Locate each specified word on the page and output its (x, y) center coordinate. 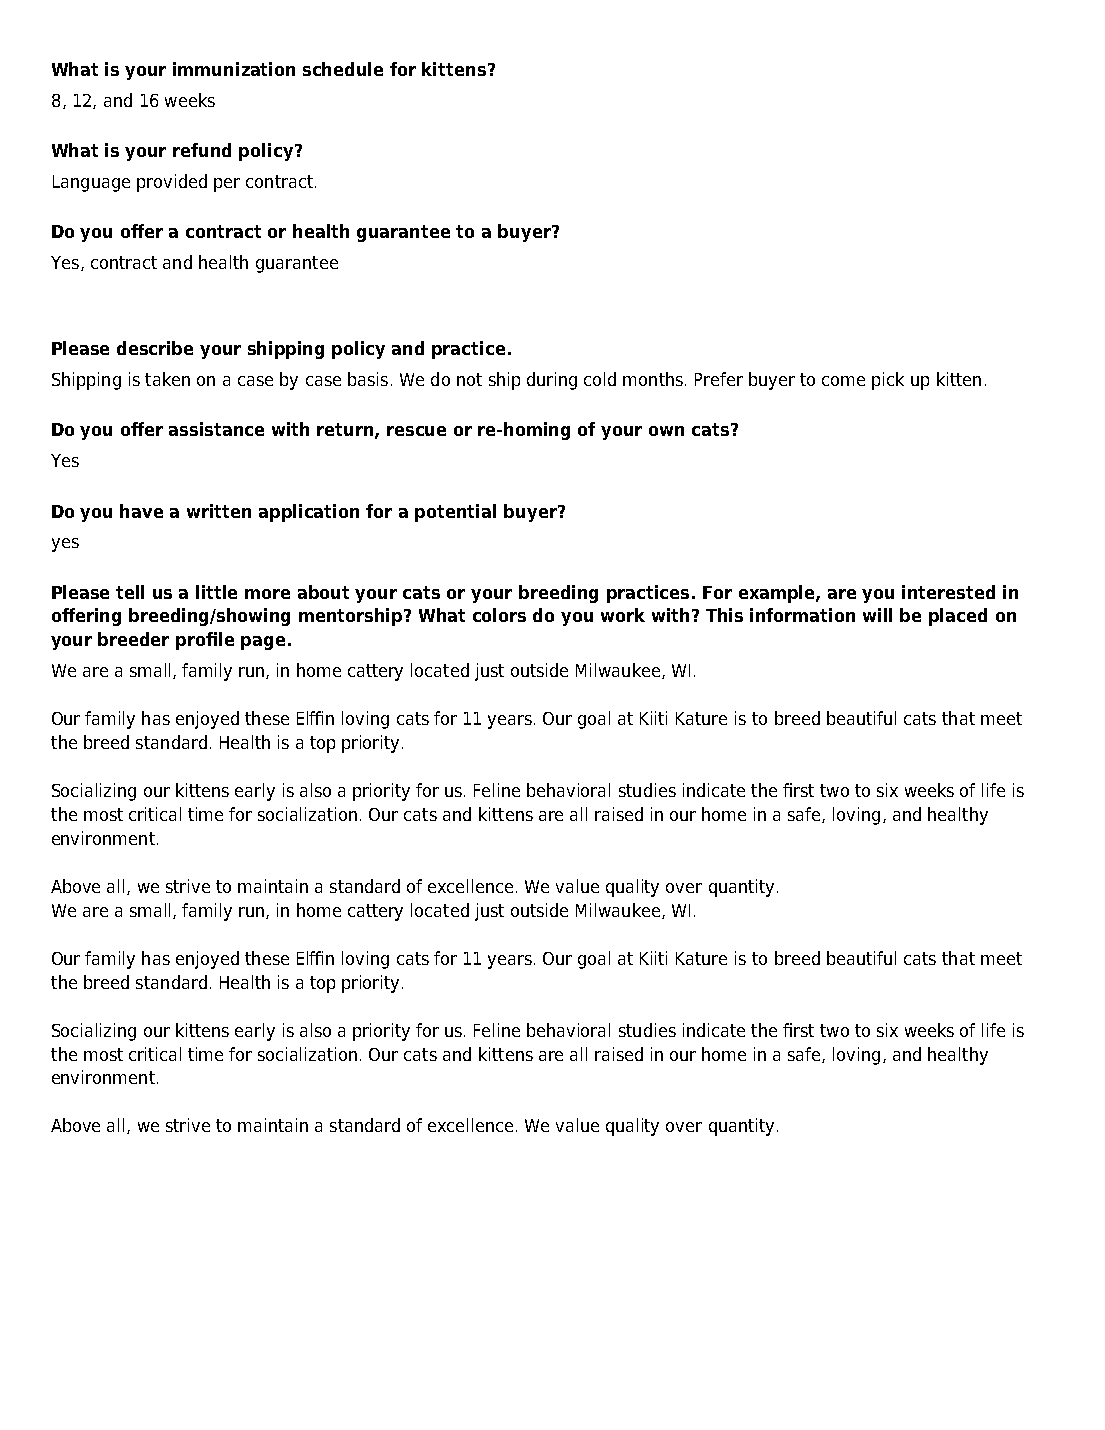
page (263, 643)
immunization (234, 69)
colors (499, 615)
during (552, 381)
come (843, 381)
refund (202, 150)
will (877, 615)
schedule (343, 69)
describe (155, 348)
